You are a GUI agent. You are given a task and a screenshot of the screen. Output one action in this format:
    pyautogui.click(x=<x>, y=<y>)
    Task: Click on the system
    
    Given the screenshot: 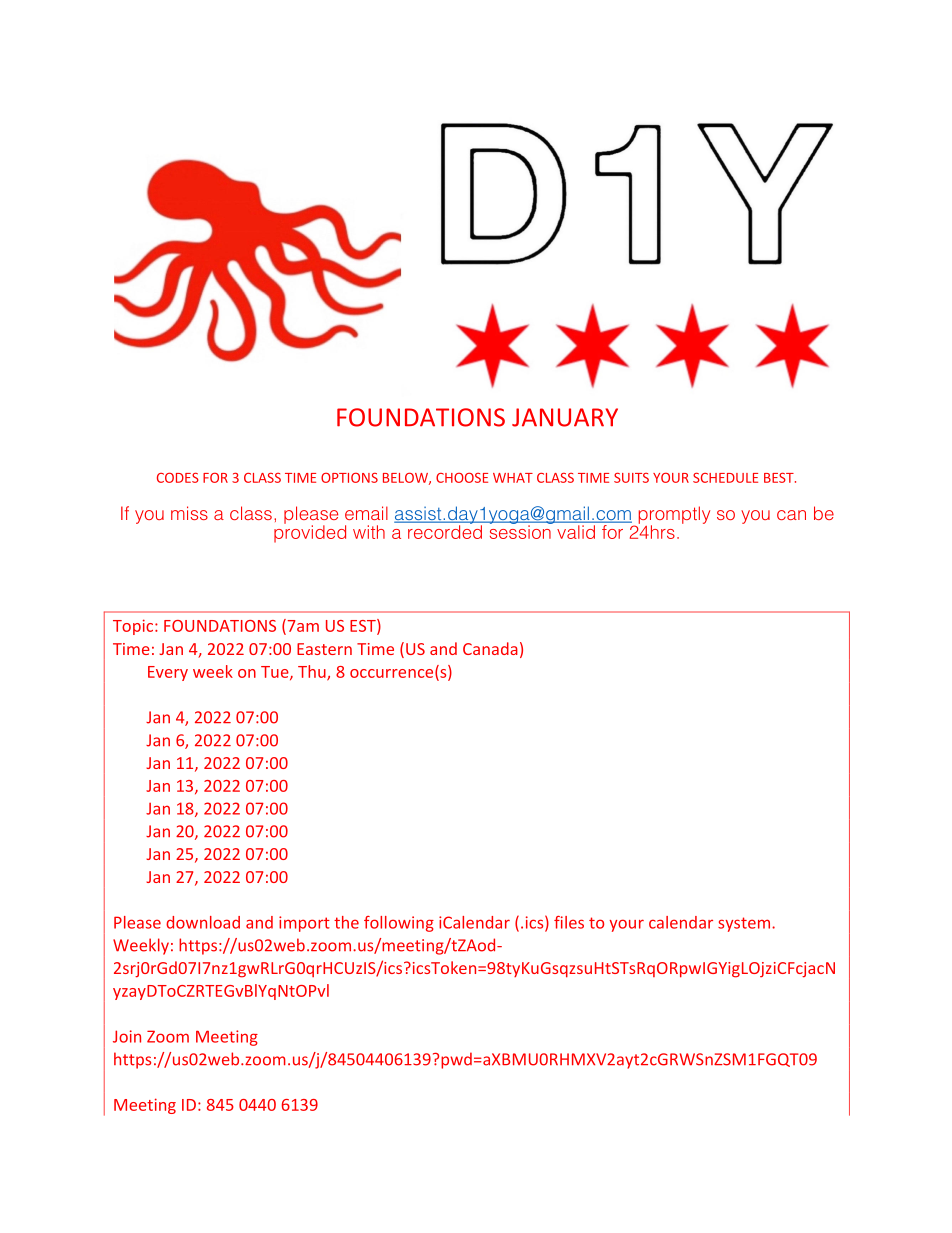 What is the action you would take?
    pyautogui.click(x=744, y=924)
